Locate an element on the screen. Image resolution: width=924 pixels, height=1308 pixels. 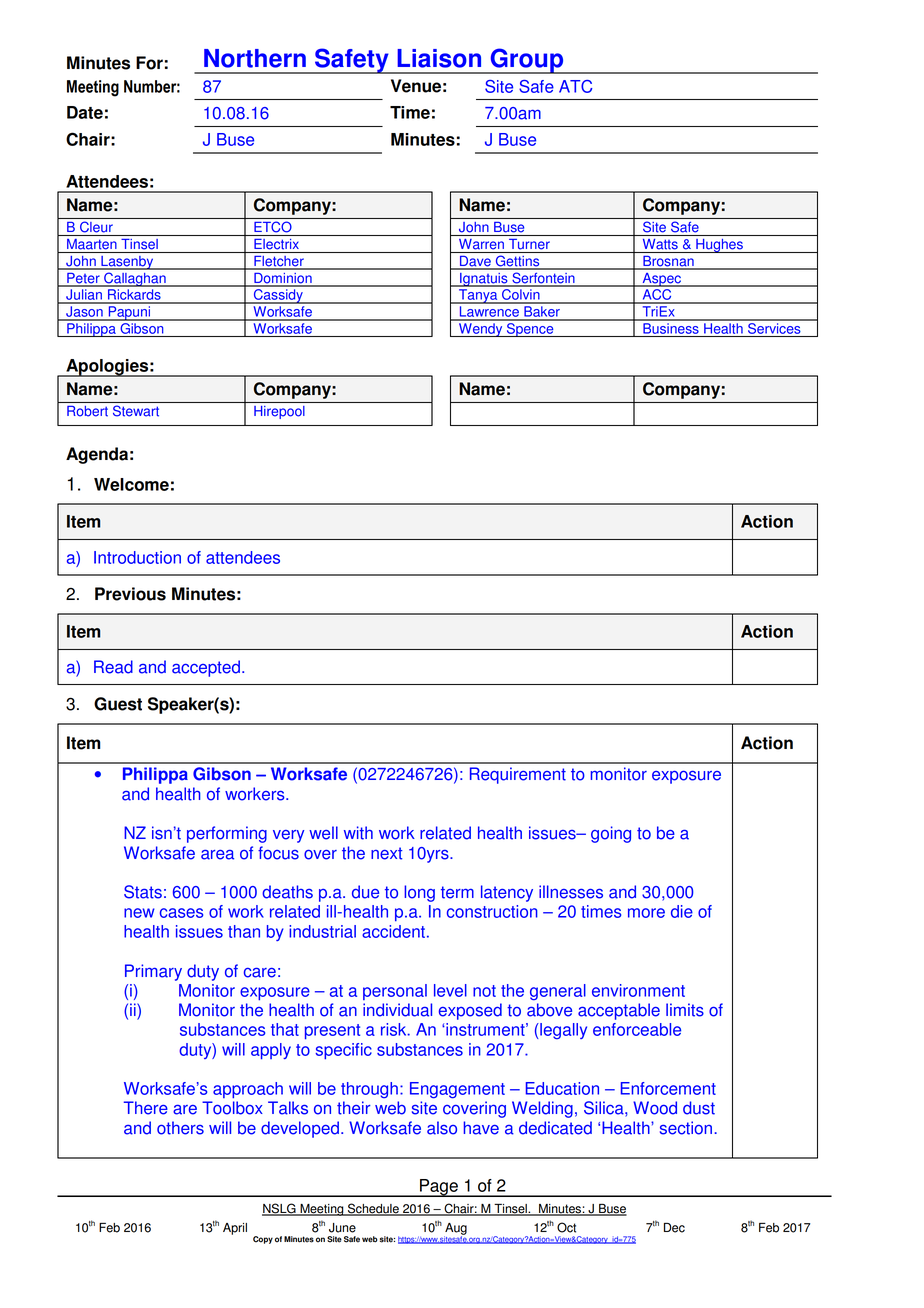
Introduction is located at coordinates (137, 557).
